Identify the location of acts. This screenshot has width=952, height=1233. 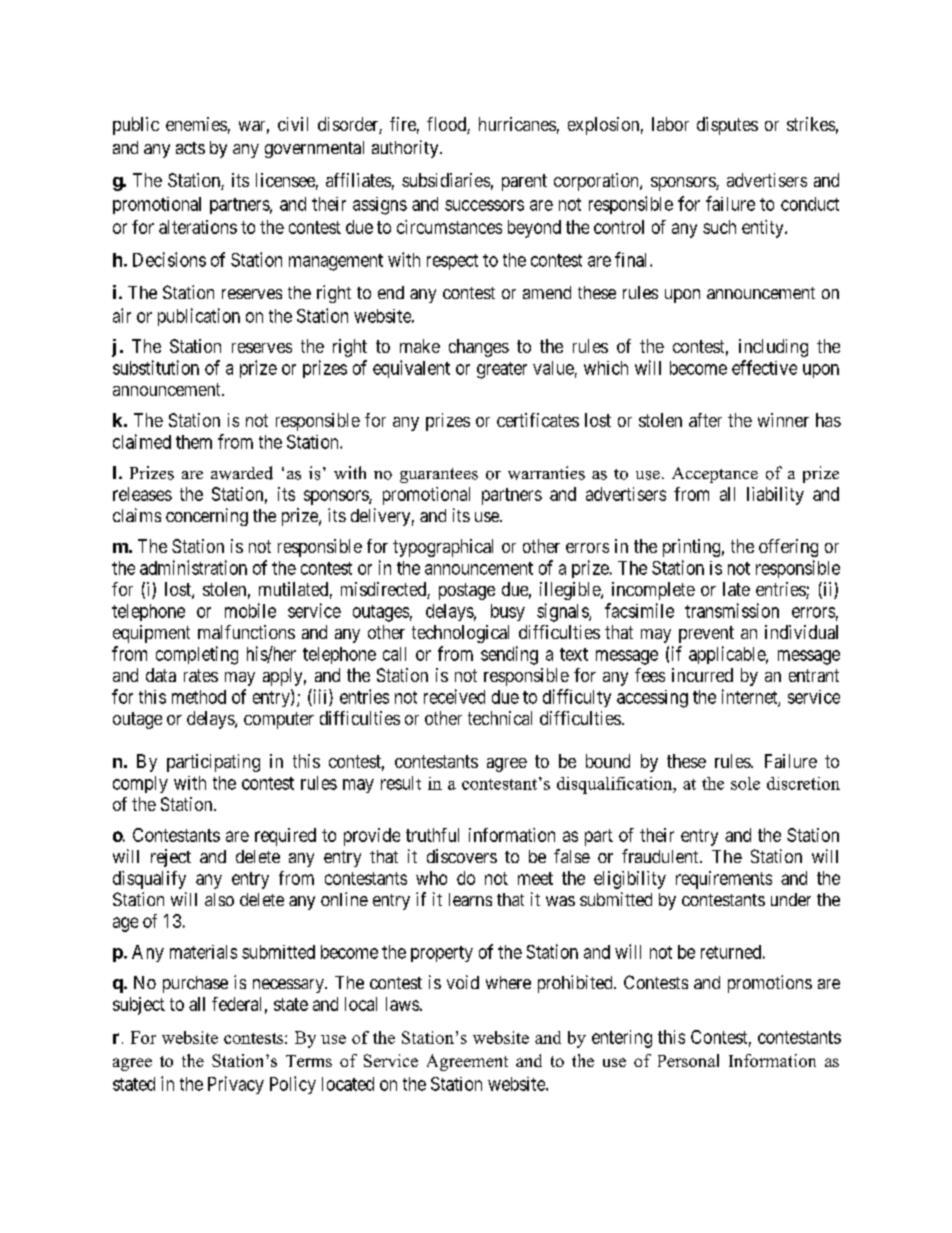
(190, 148).
